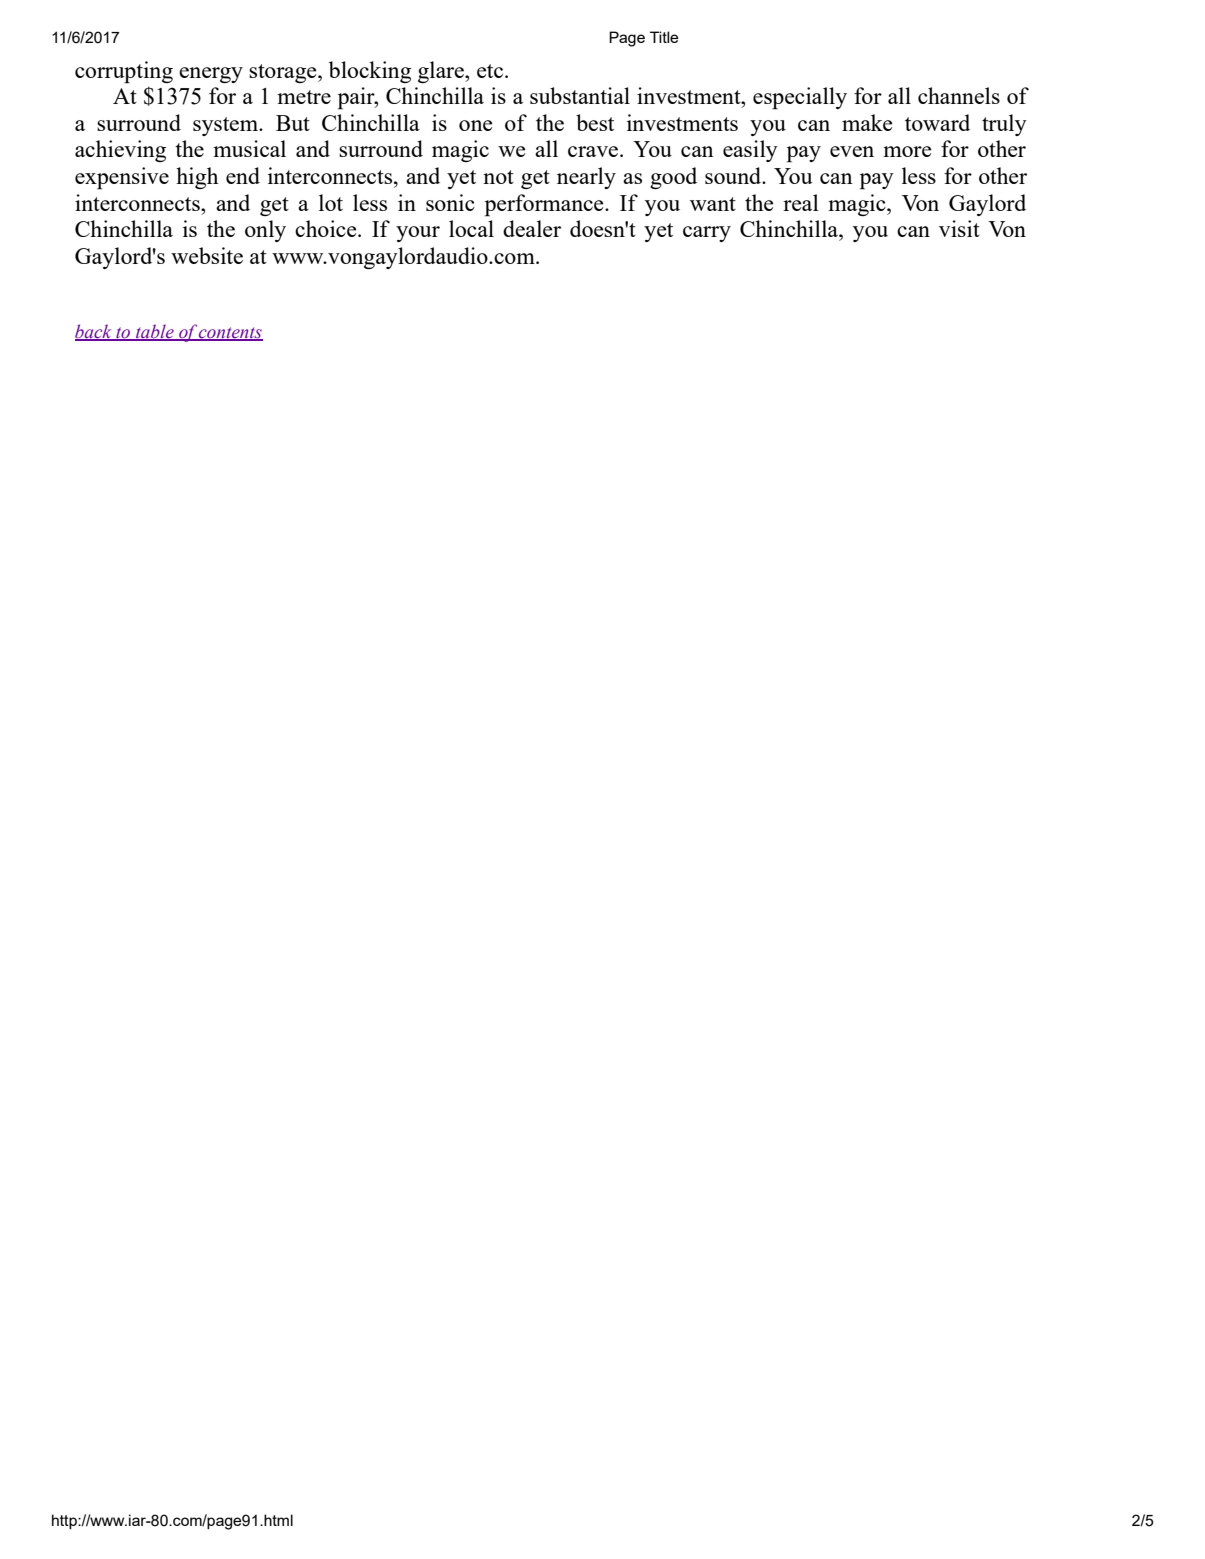 The width and height of the page is (1205, 1559). What do you see at coordinates (211, 75) in the page?
I see `energy` at bounding box center [211, 75].
